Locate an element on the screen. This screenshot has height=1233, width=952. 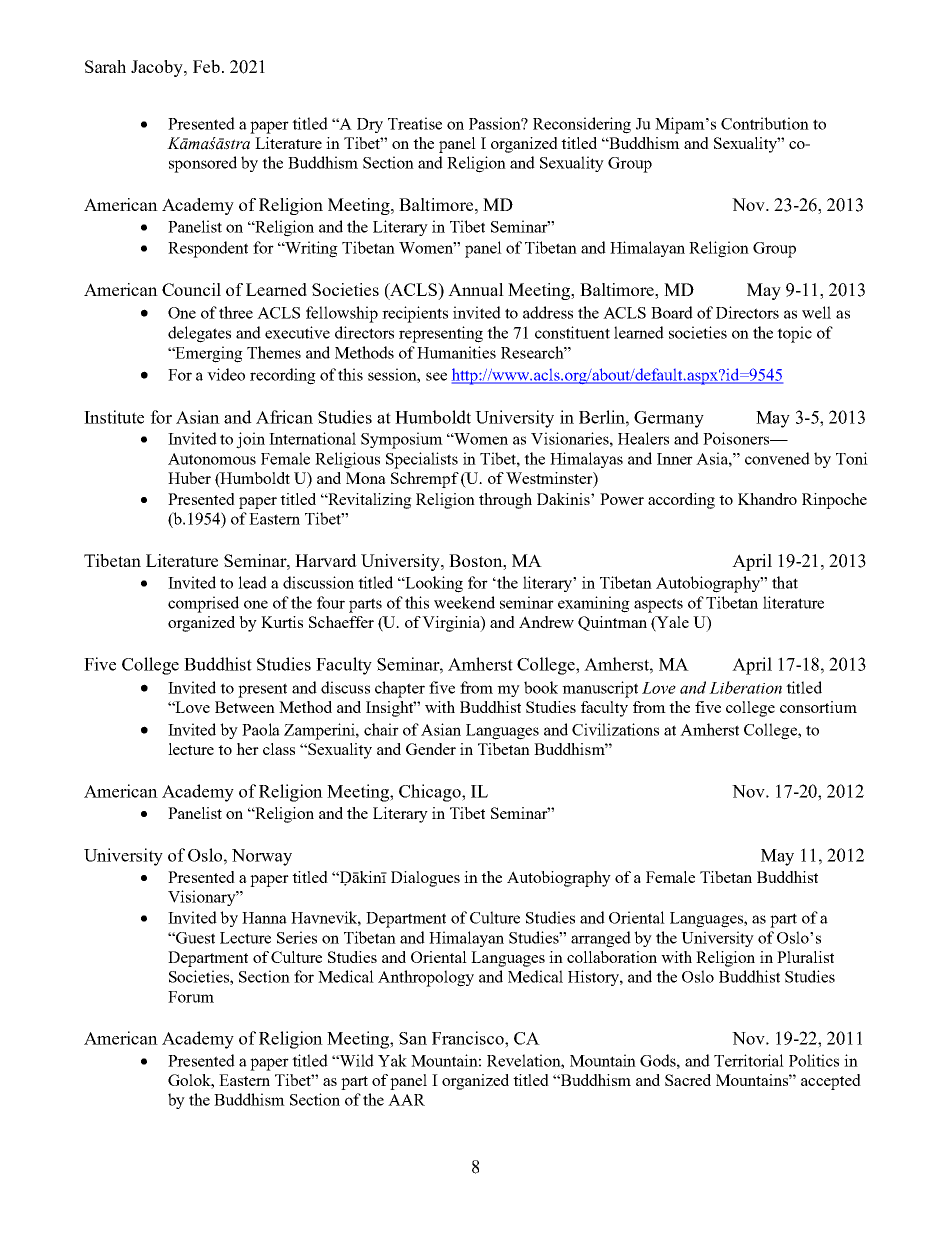
Between is located at coordinates (245, 707).
